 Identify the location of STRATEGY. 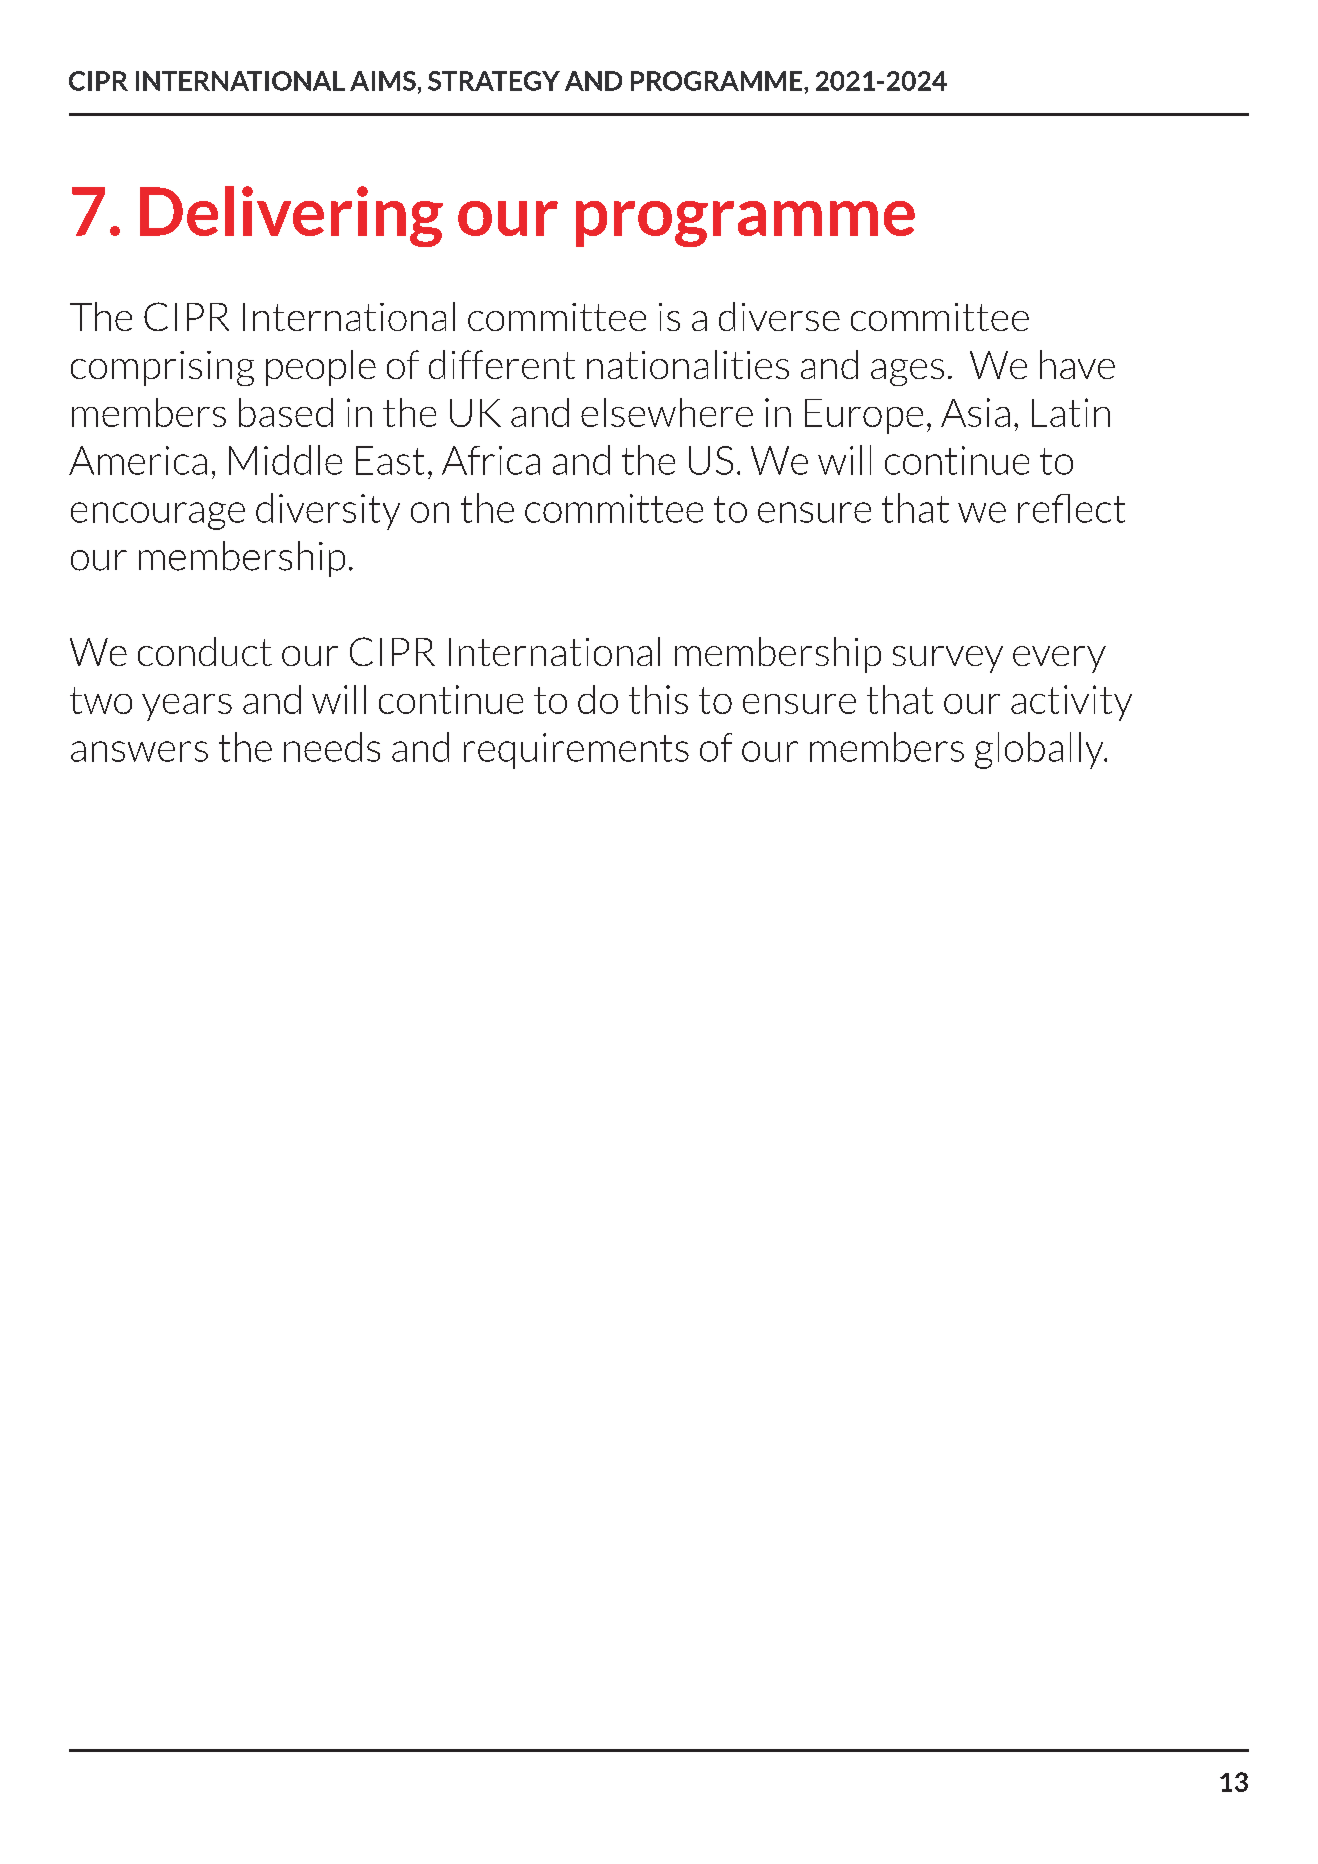
(494, 81).
